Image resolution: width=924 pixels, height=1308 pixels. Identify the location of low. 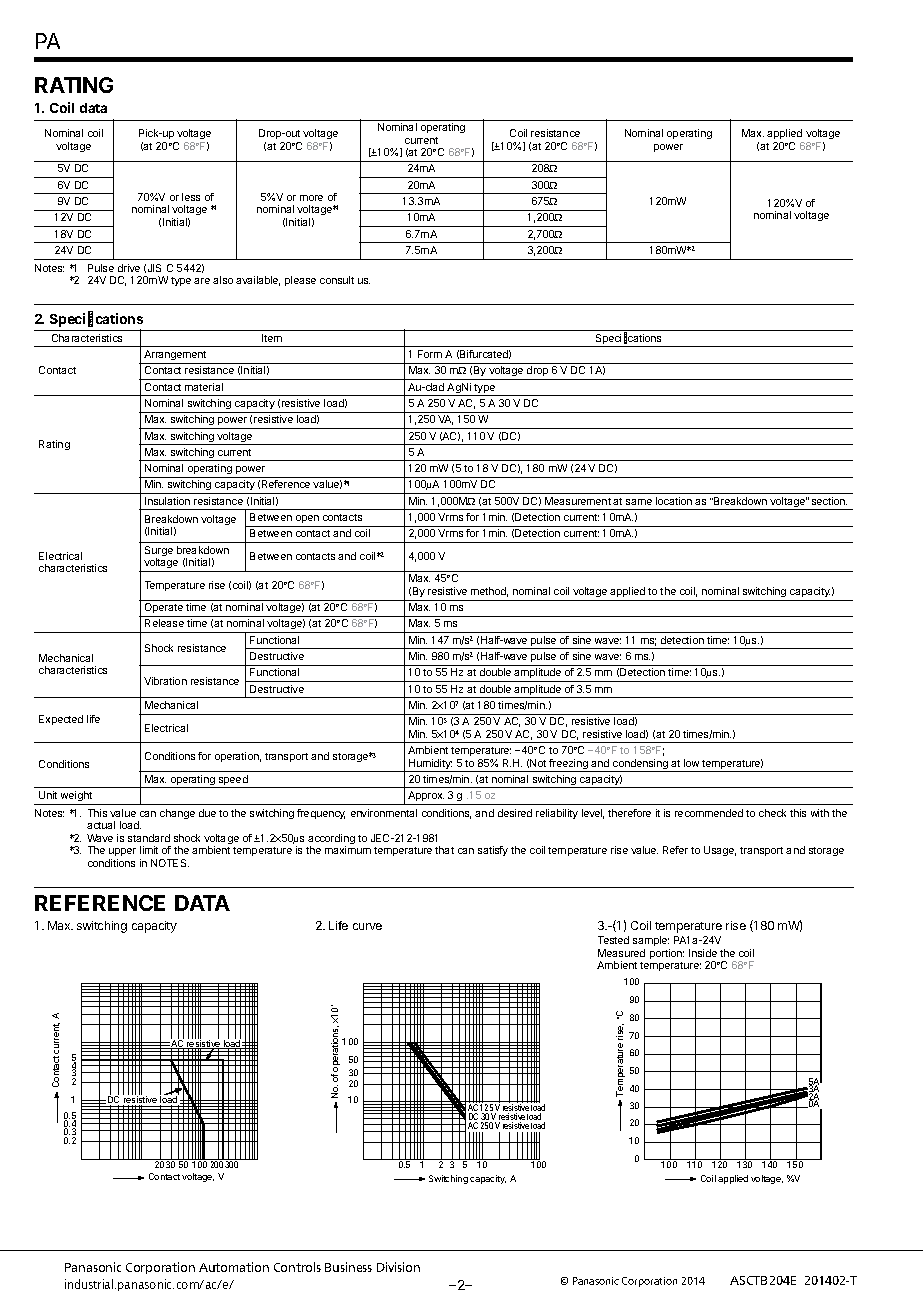
(691, 763).
